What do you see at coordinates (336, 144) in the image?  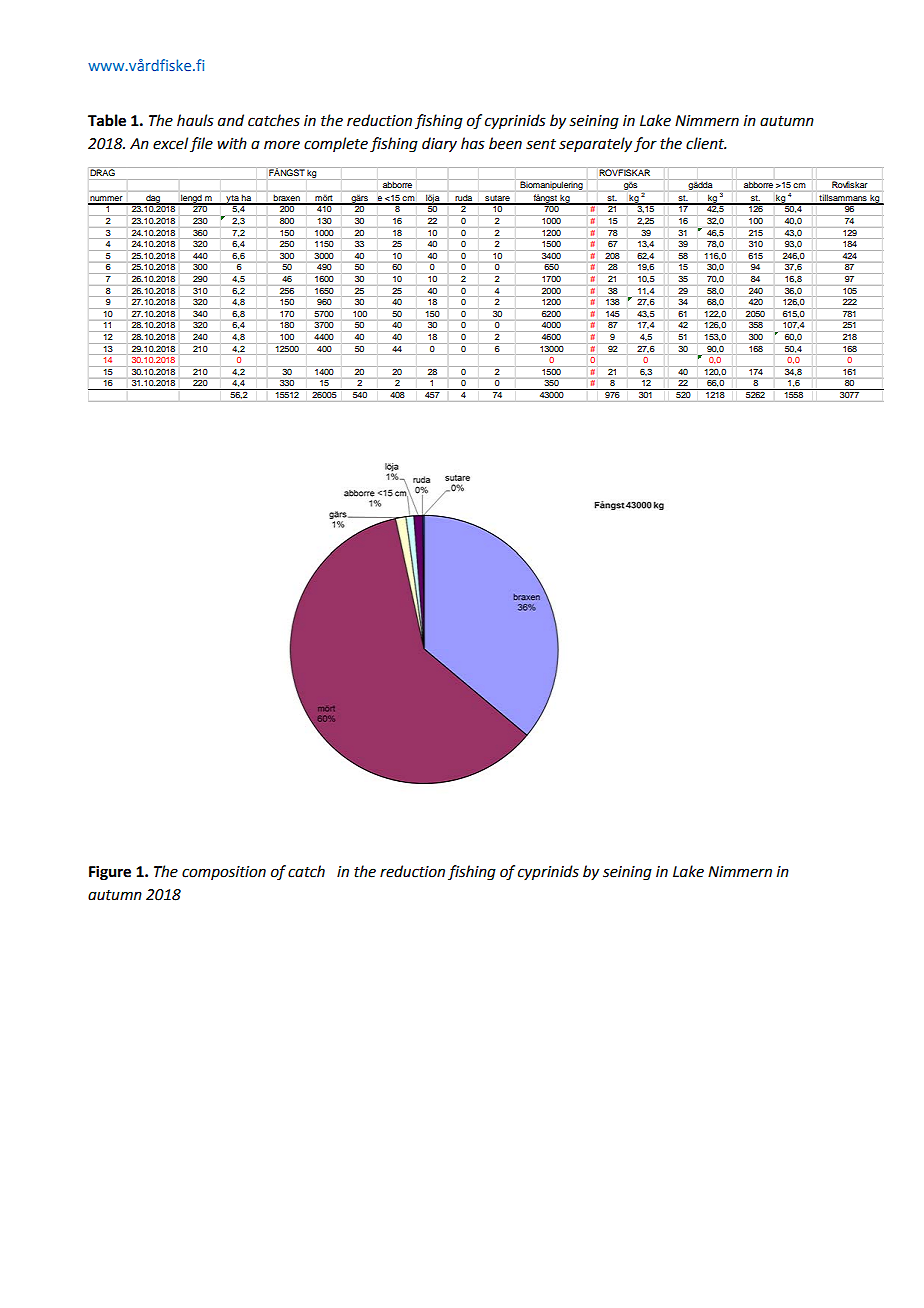 I see `complete` at bounding box center [336, 144].
